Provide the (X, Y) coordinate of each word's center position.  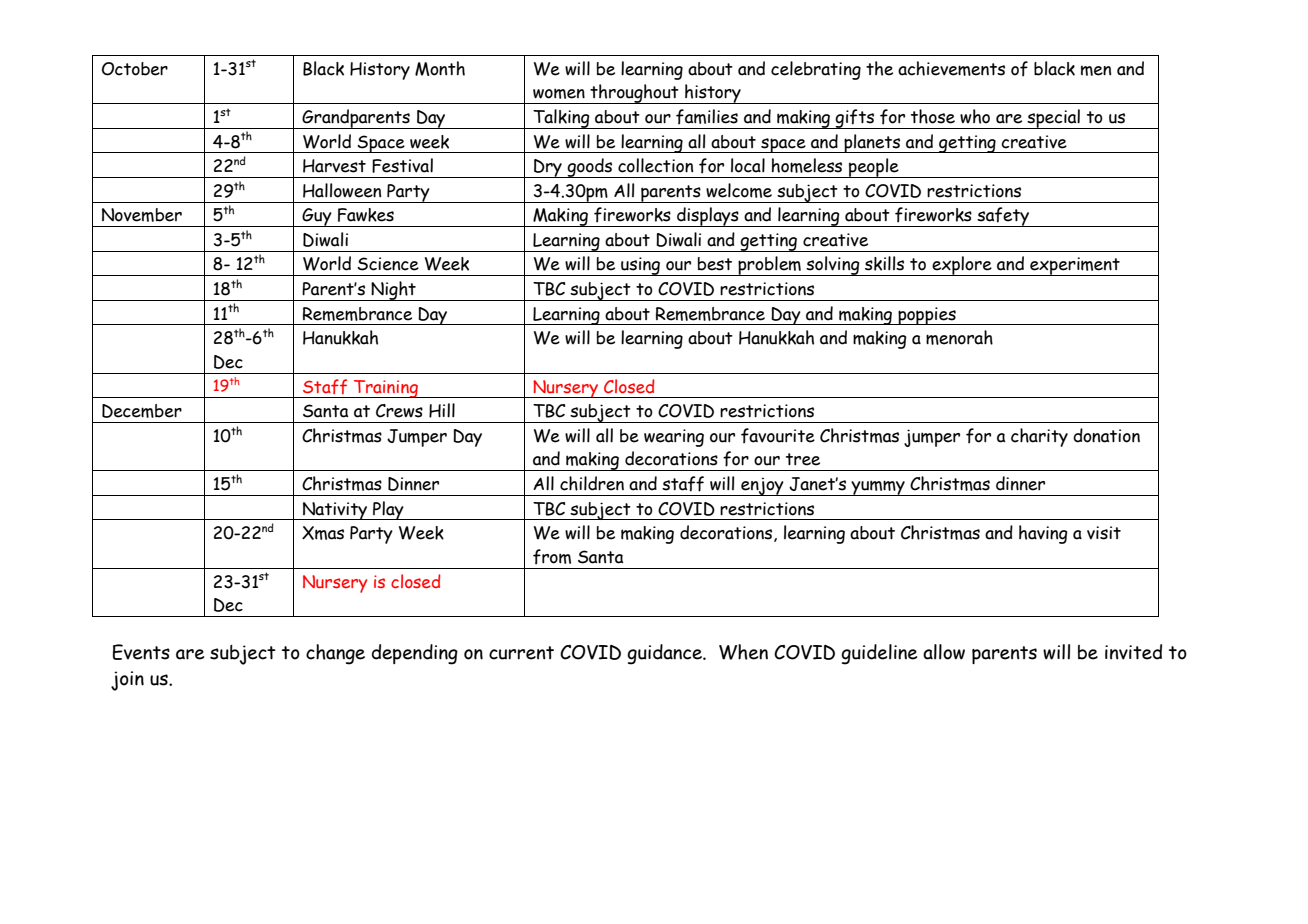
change (335, 654)
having (1043, 534)
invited (1133, 652)
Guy (317, 217)
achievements (951, 68)
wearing (674, 438)
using (640, 266)
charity (1039, 437)
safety (1003, 217)
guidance (665, 654)
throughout (634, 94)
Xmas (323, 533)
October (135, 69)
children (592, 483)
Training (386, 389)
